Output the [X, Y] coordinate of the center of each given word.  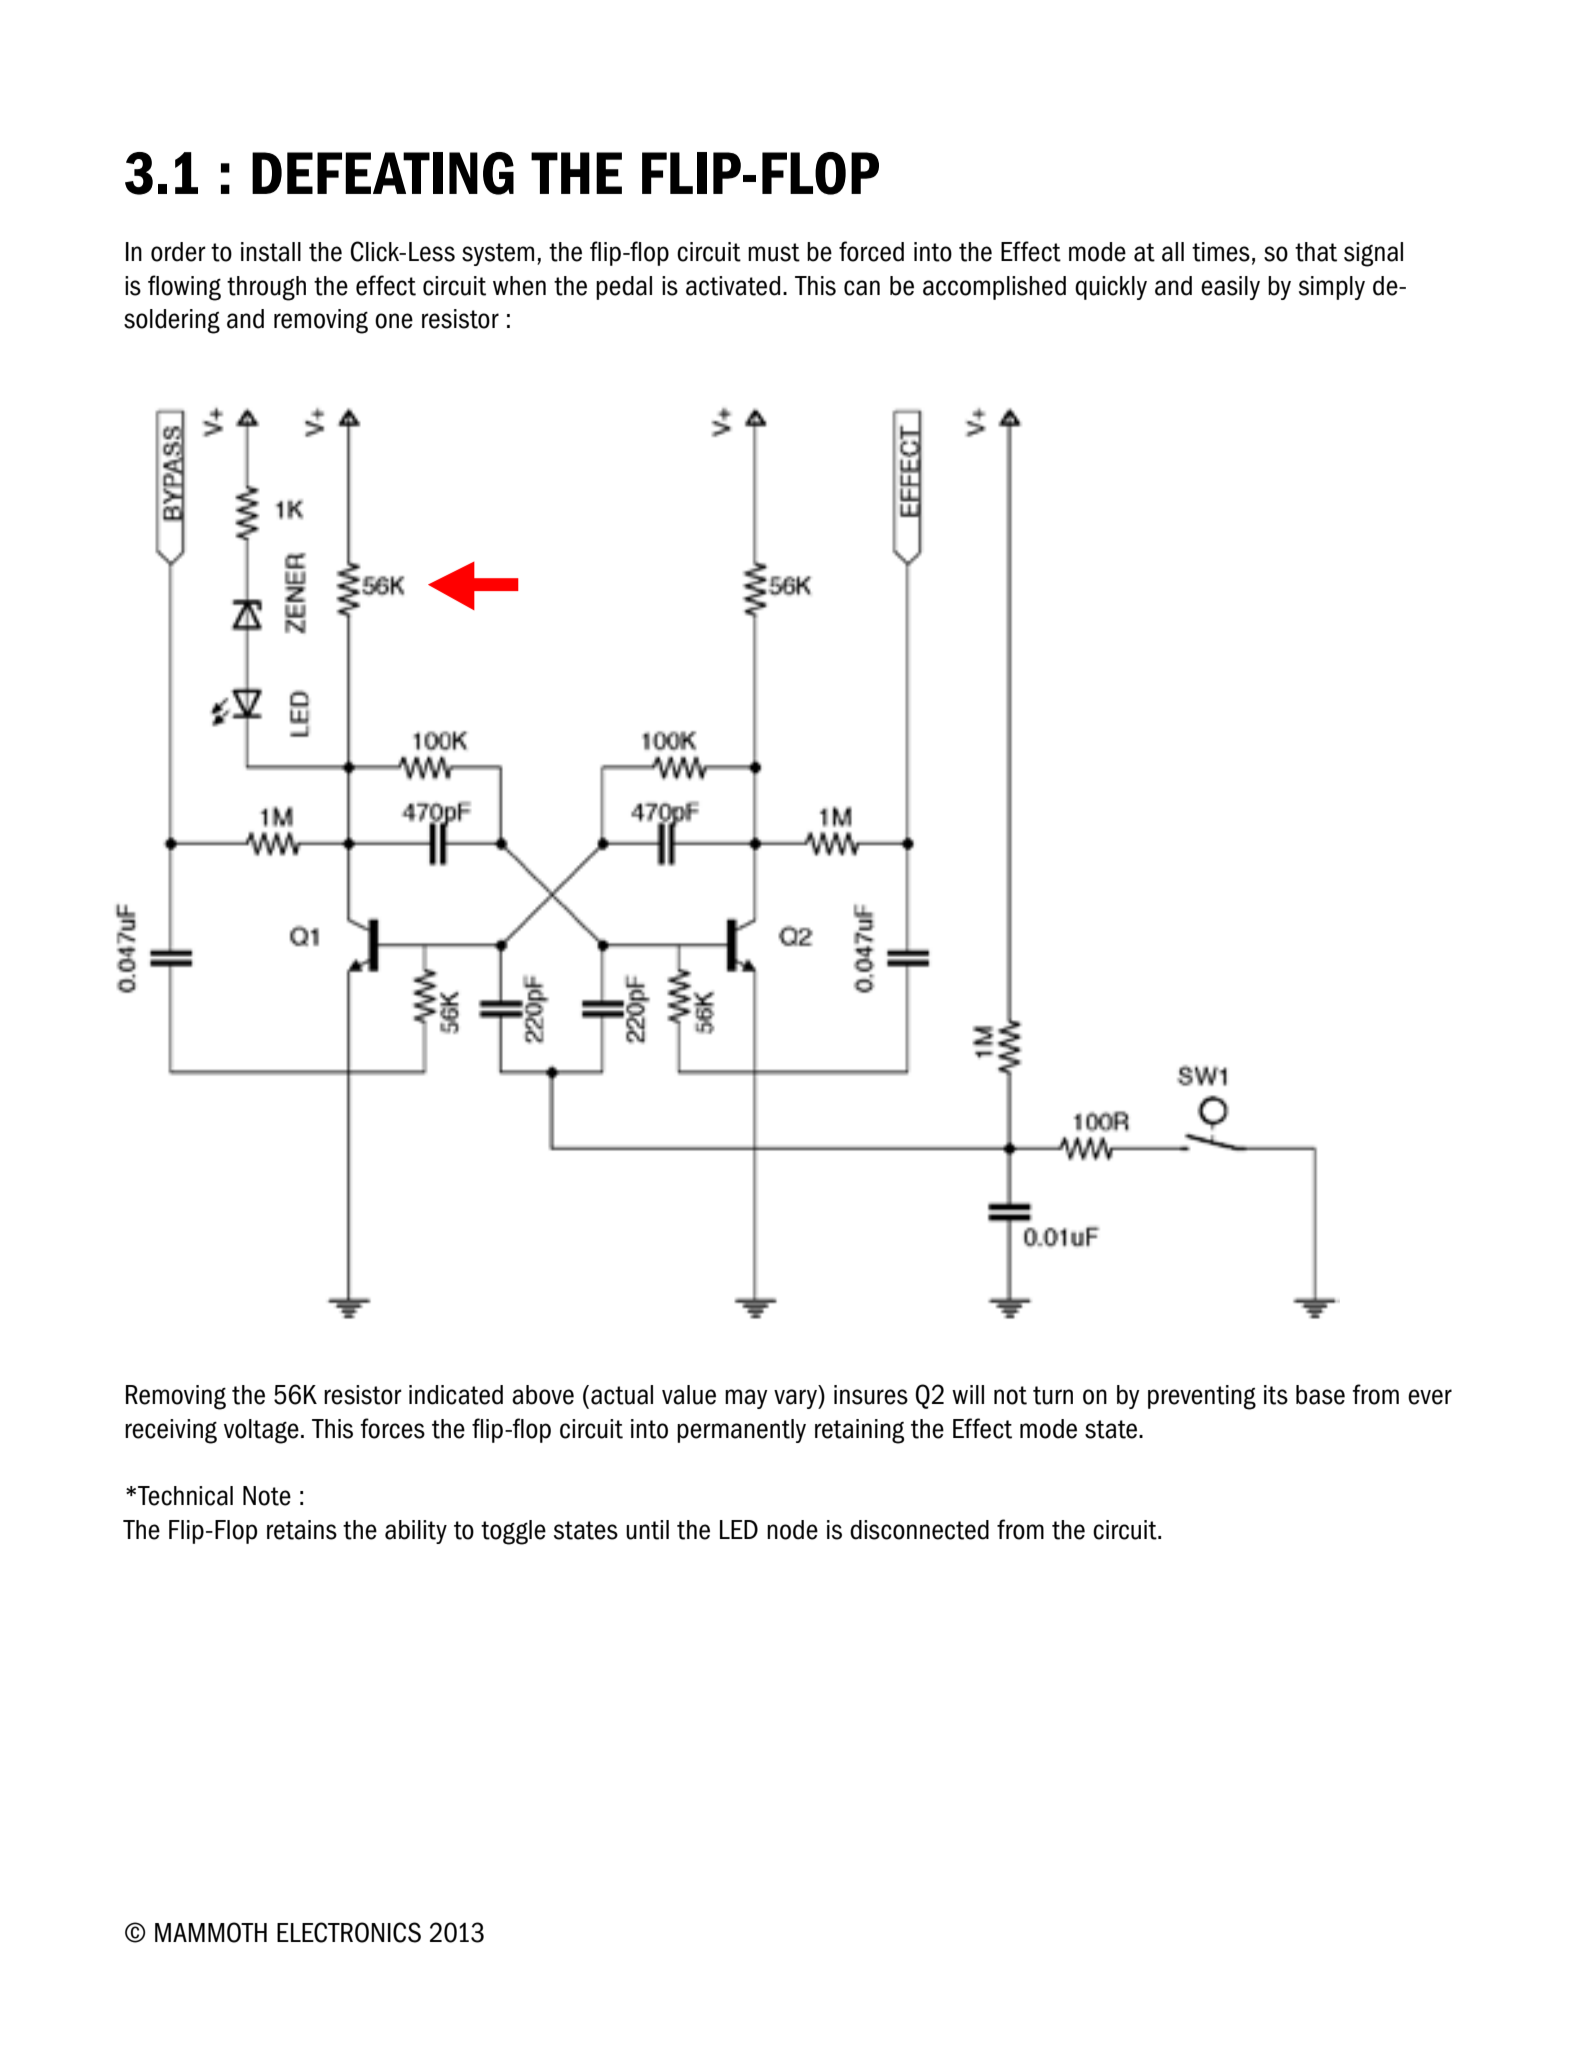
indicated [456, 1395]
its [1276, 1395]
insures [871, 1395]
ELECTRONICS [349, 1932]
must [774, 252]
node [792, 1530]
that [1316, 252]
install [271, 252]
